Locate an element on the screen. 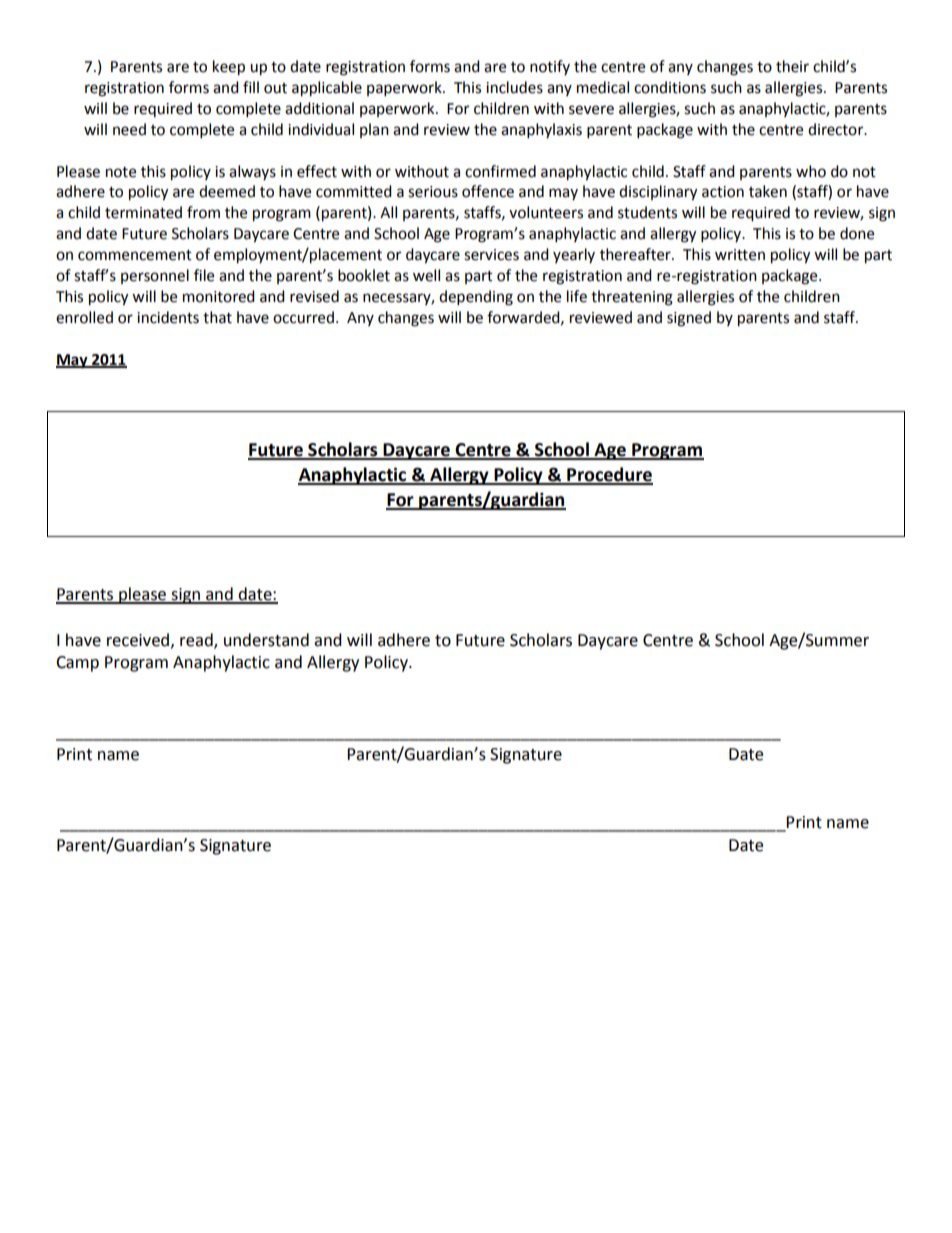  keep is located at coordinates (229, 68).
